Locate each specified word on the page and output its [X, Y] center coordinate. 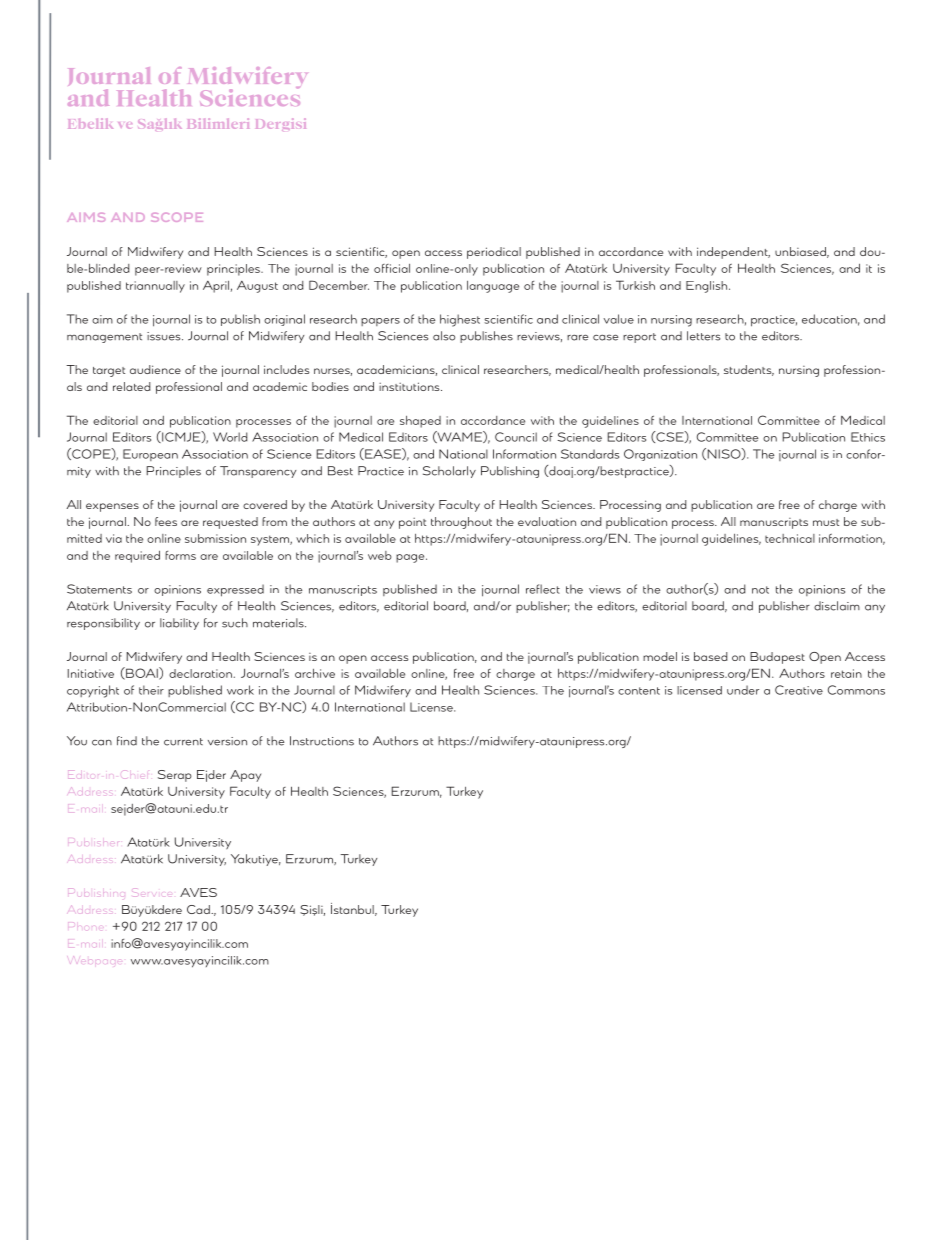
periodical [494, 253]
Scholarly [449, 472]
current [183, 742]
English [708, 287]
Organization [660, 455]
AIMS [86, 217]
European [150, 455]
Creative [799, 690]
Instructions [322, 741]
